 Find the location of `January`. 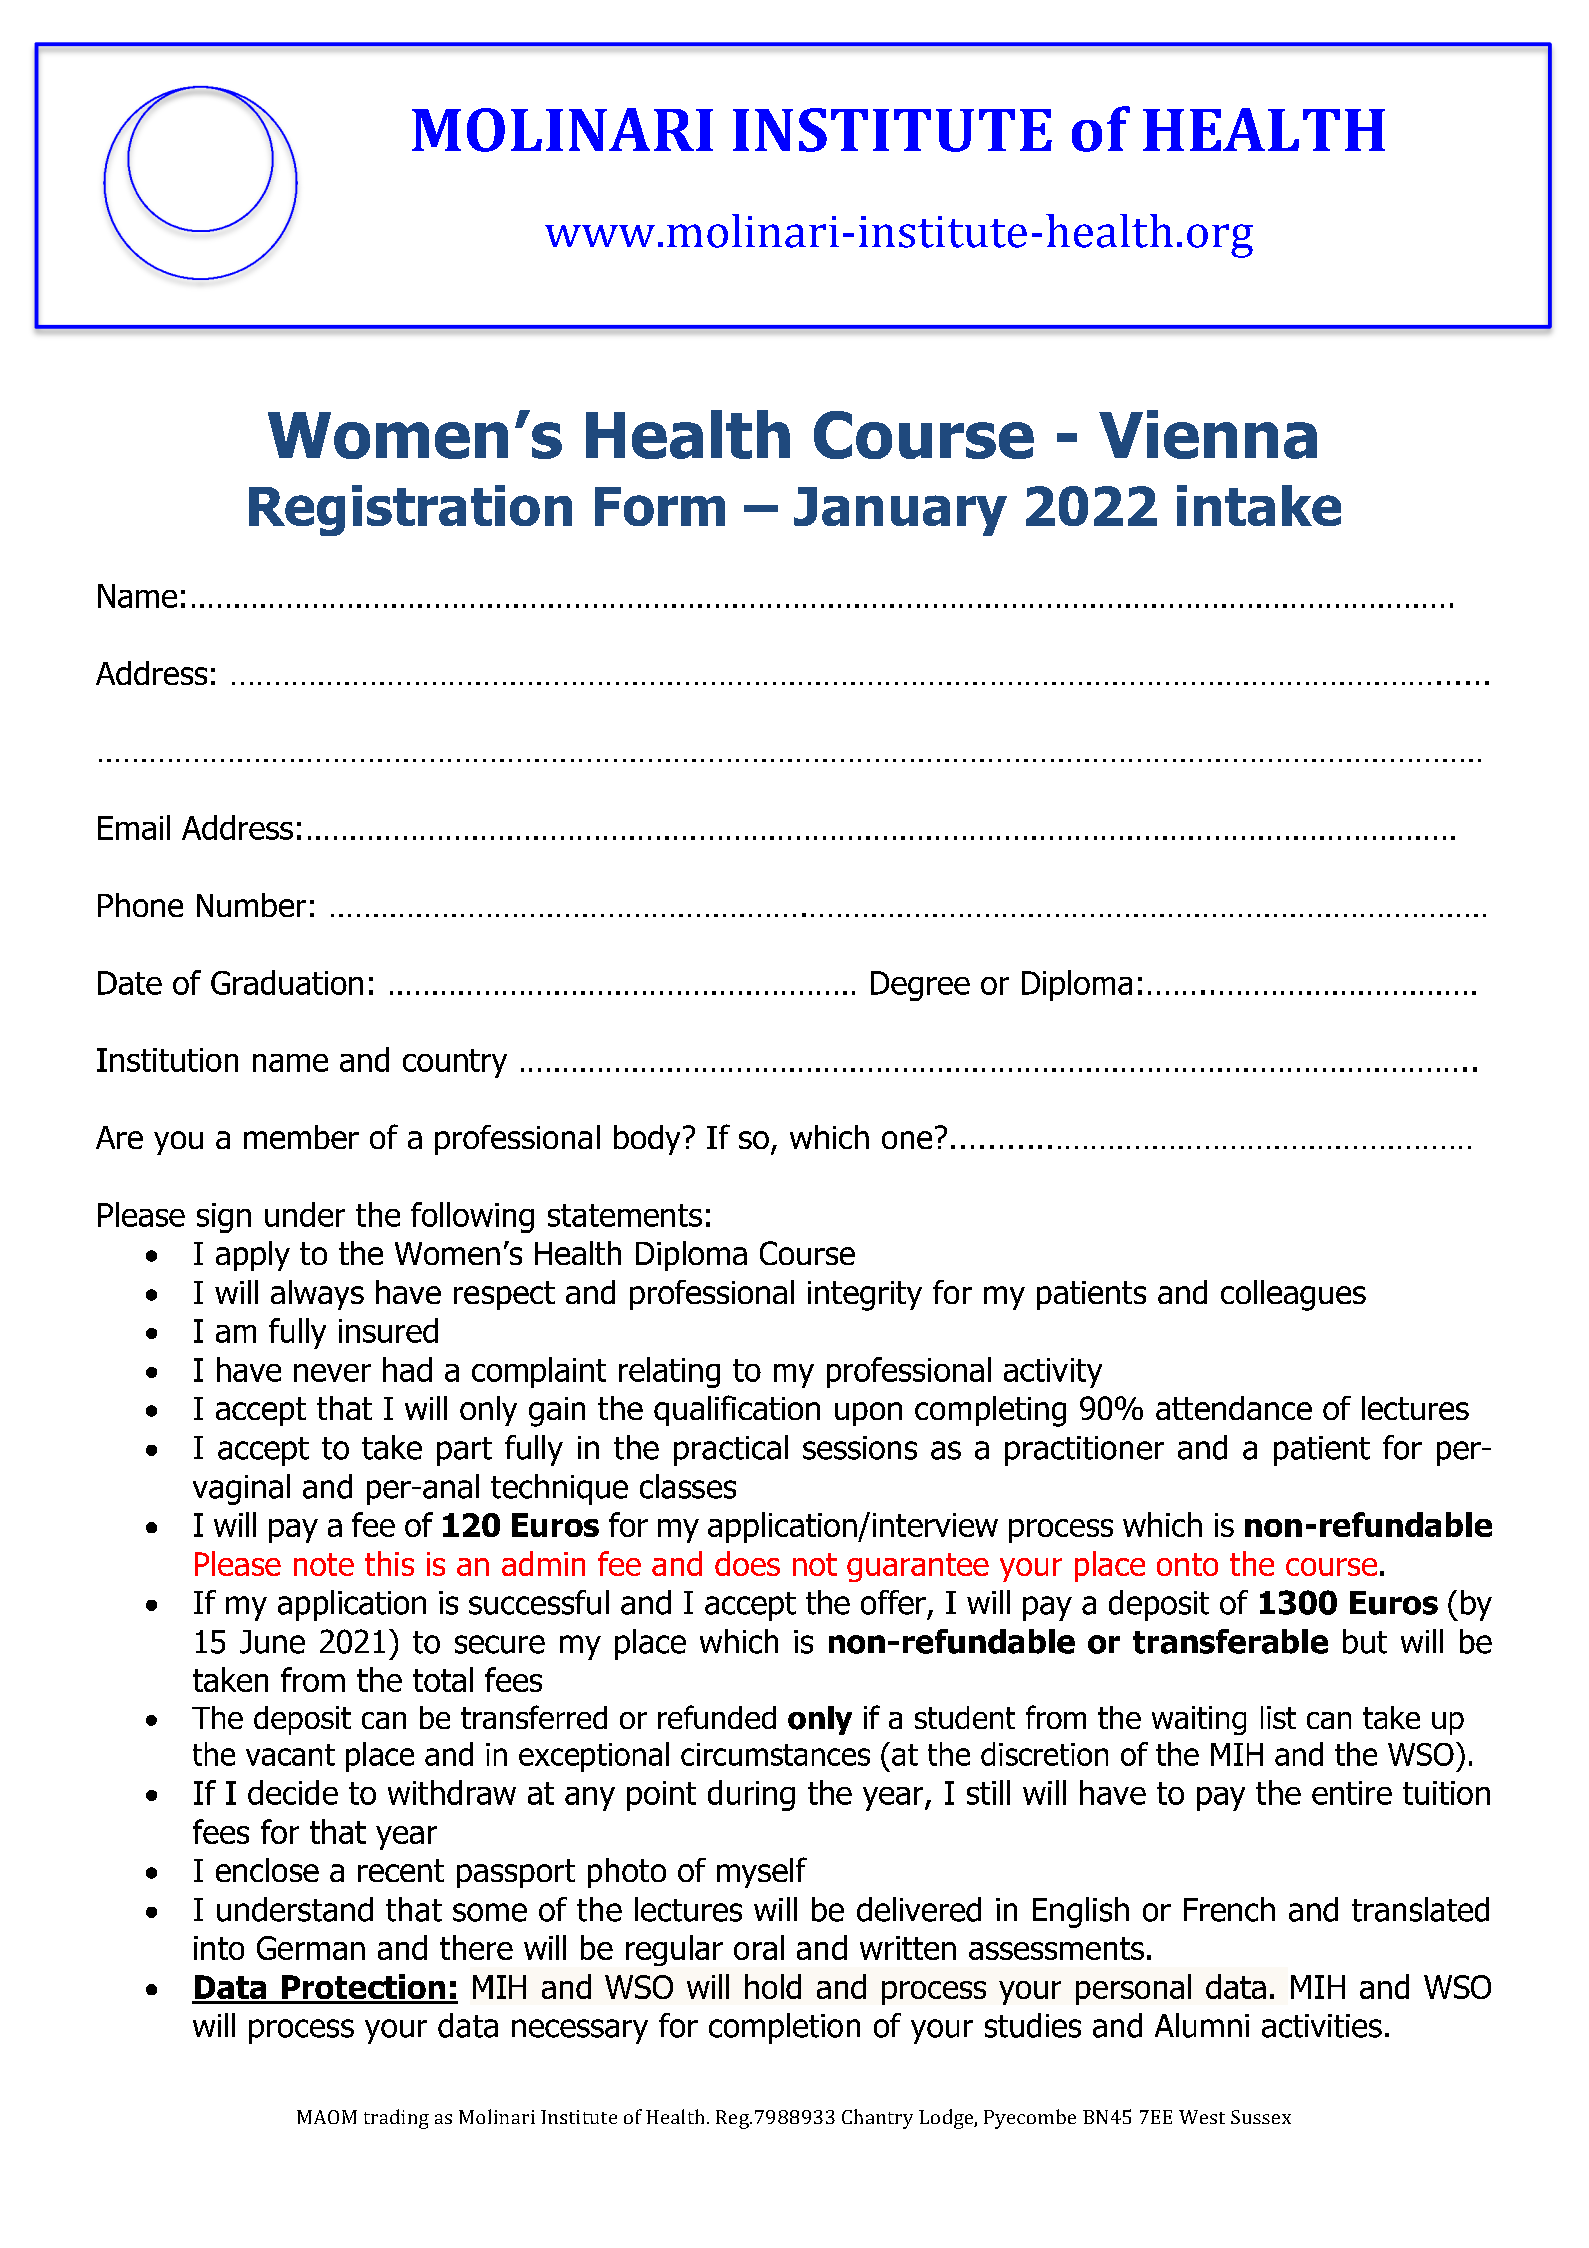

January is located at coordinates (900, 511).
